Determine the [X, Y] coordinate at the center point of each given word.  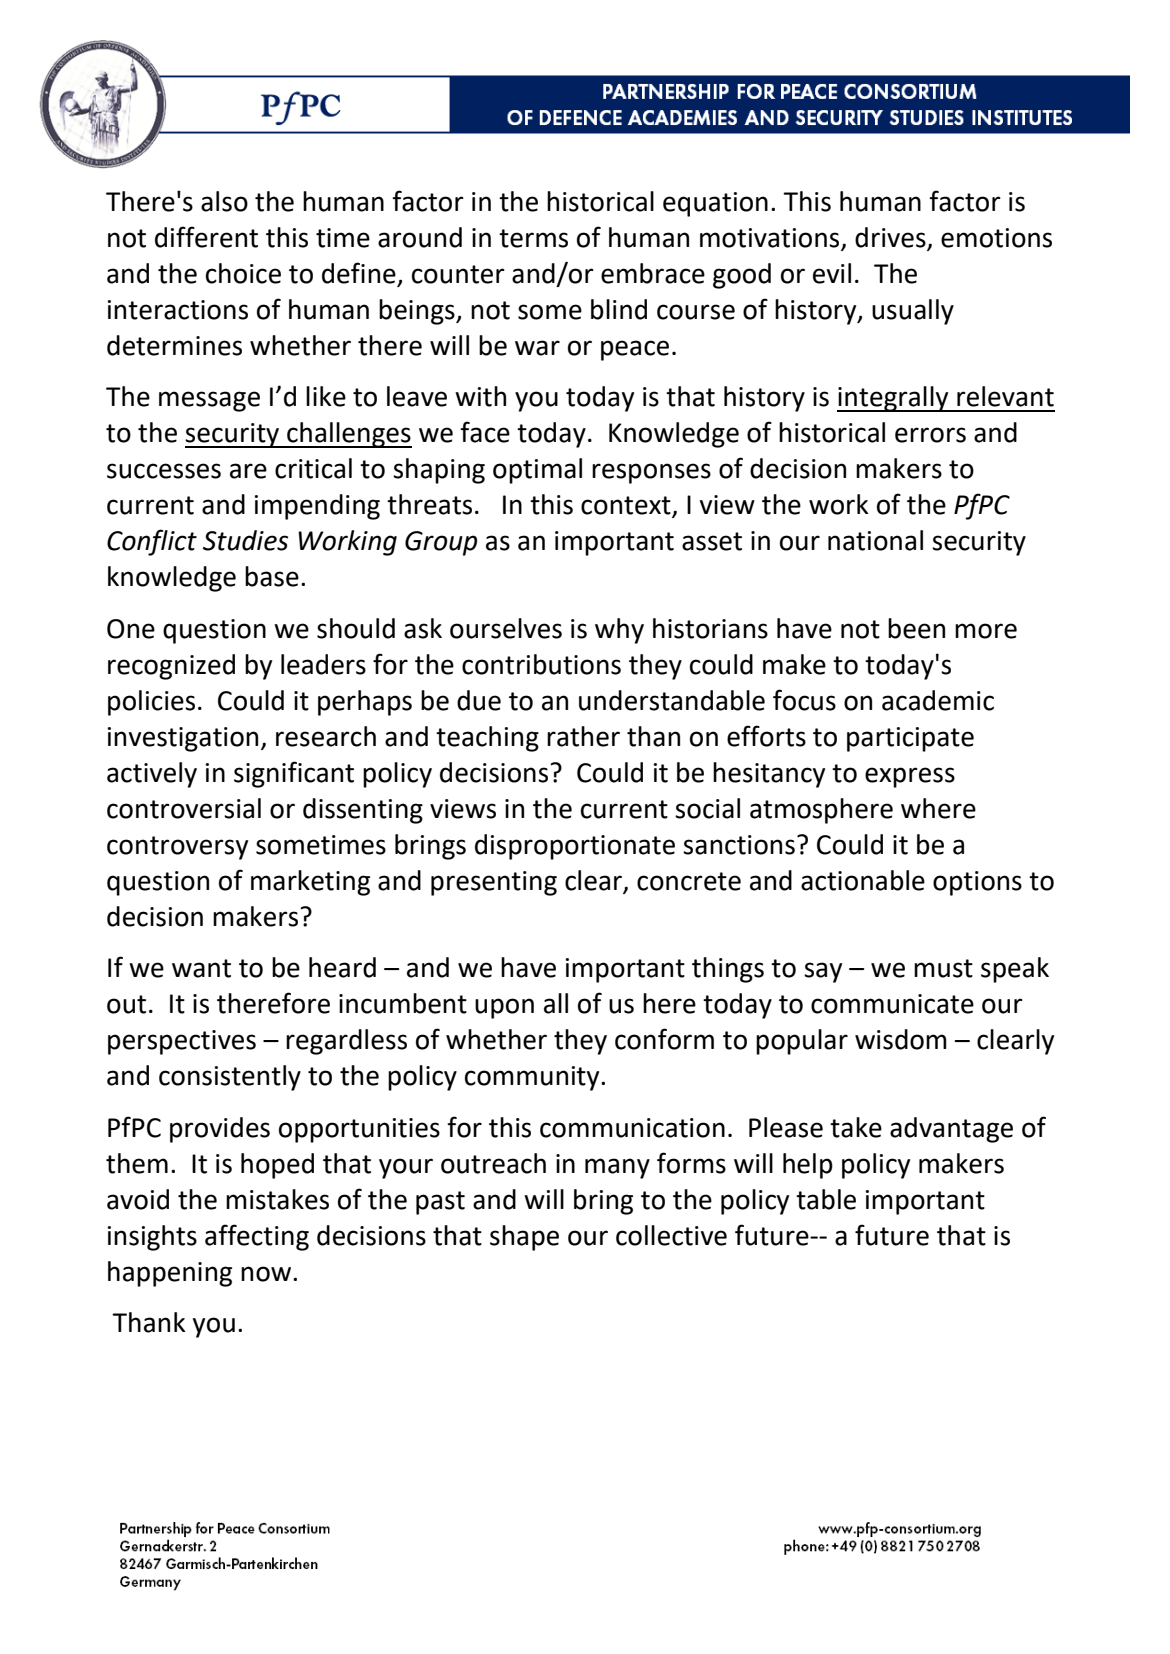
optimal [537, 471]
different [206, 237]
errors [930, 435]
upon [504, 1008]
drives [891, 238]
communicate [892, 1004]
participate [910, 739]
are [248, 471]
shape [524, 1238]
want [201, 968]
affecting [257, 1237]
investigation [183, 739]
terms [533, 238]
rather [583, 736]
